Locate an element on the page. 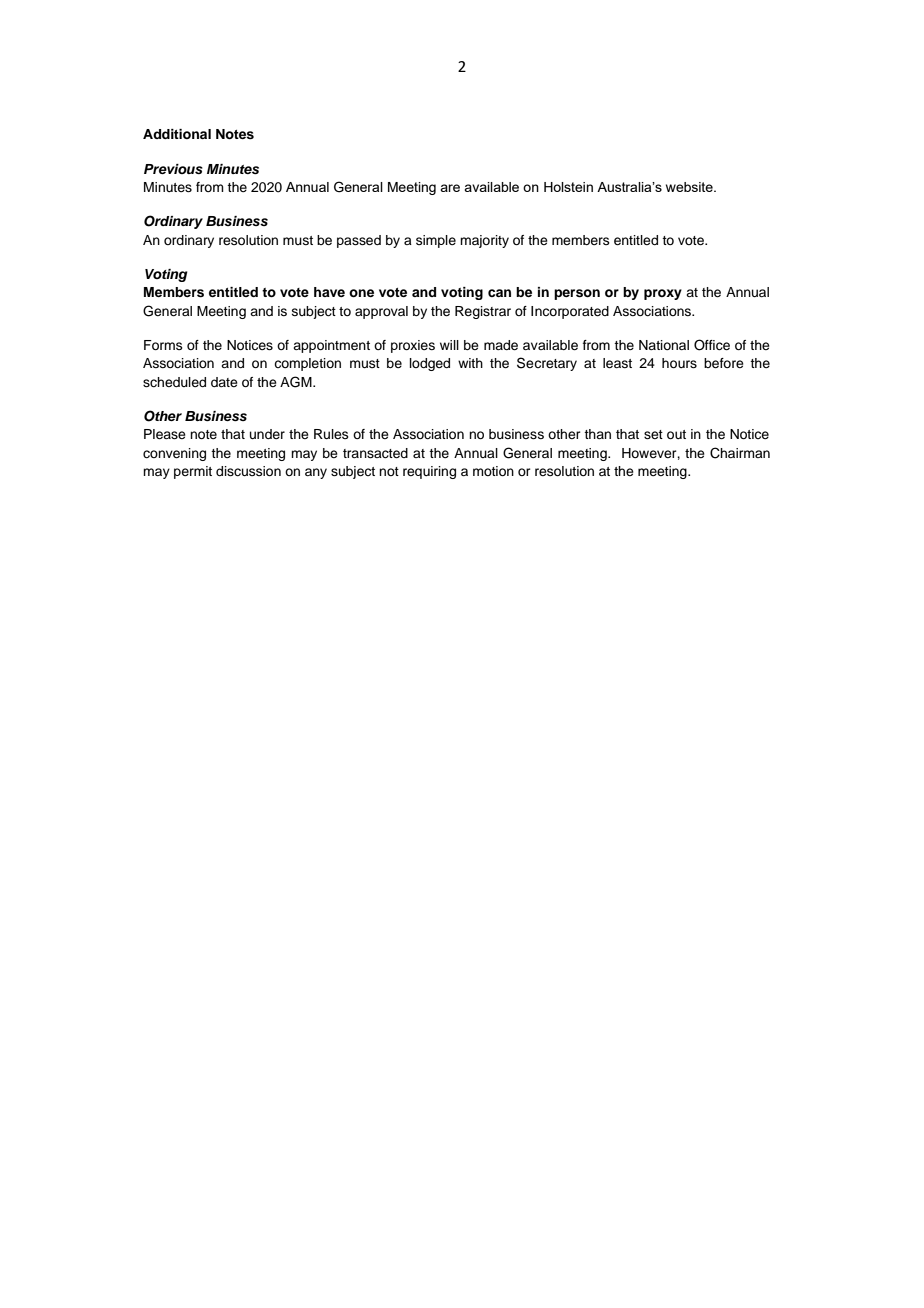 This image has height=1308, width=924. are is located at coordinates (450, 188).
